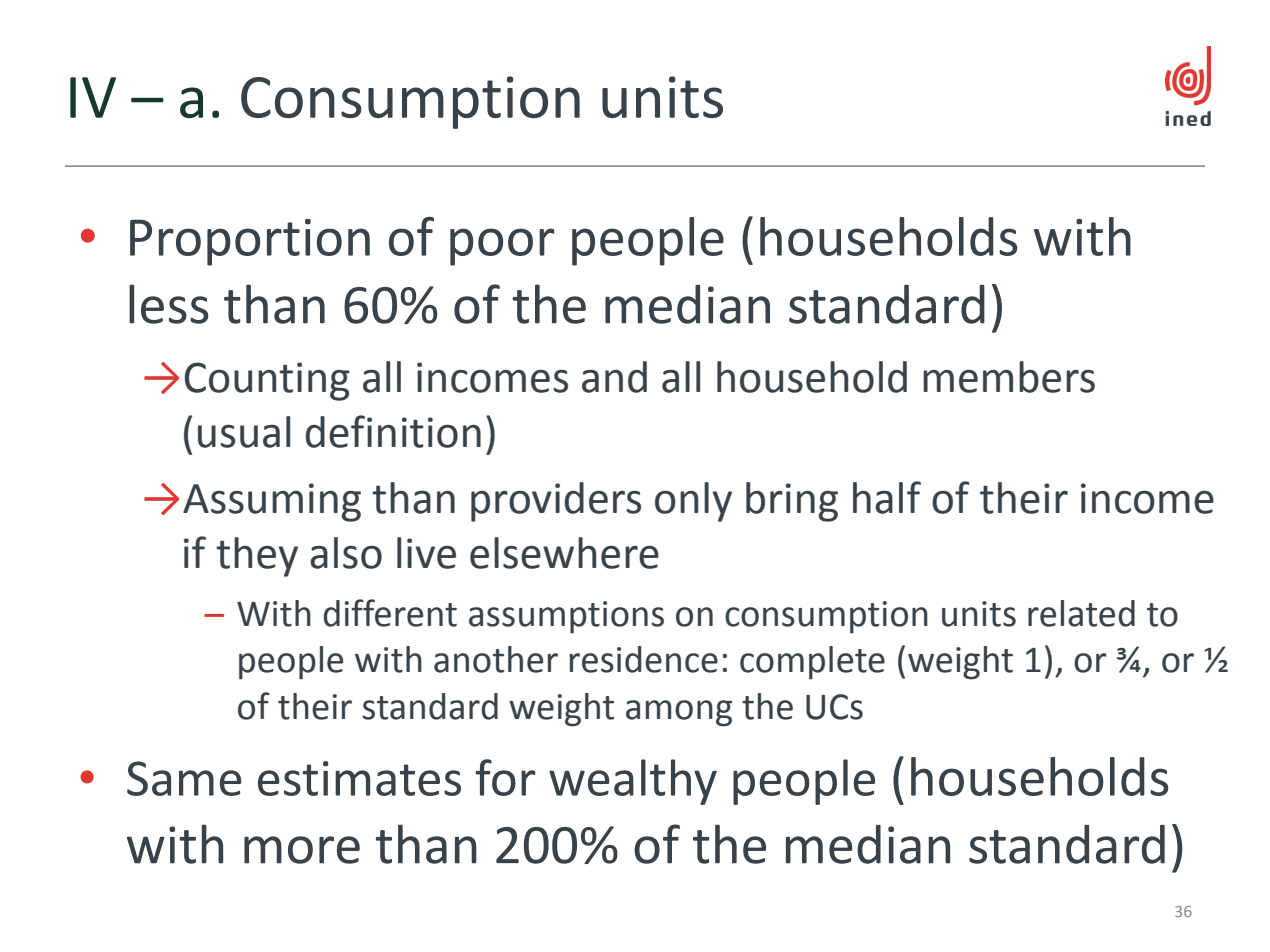 The height and width of the screenshot is (952, 1270). What do you see at coordinates (302, 850) in the screenshot?
I see `more` at bounding box center [302, 850].
